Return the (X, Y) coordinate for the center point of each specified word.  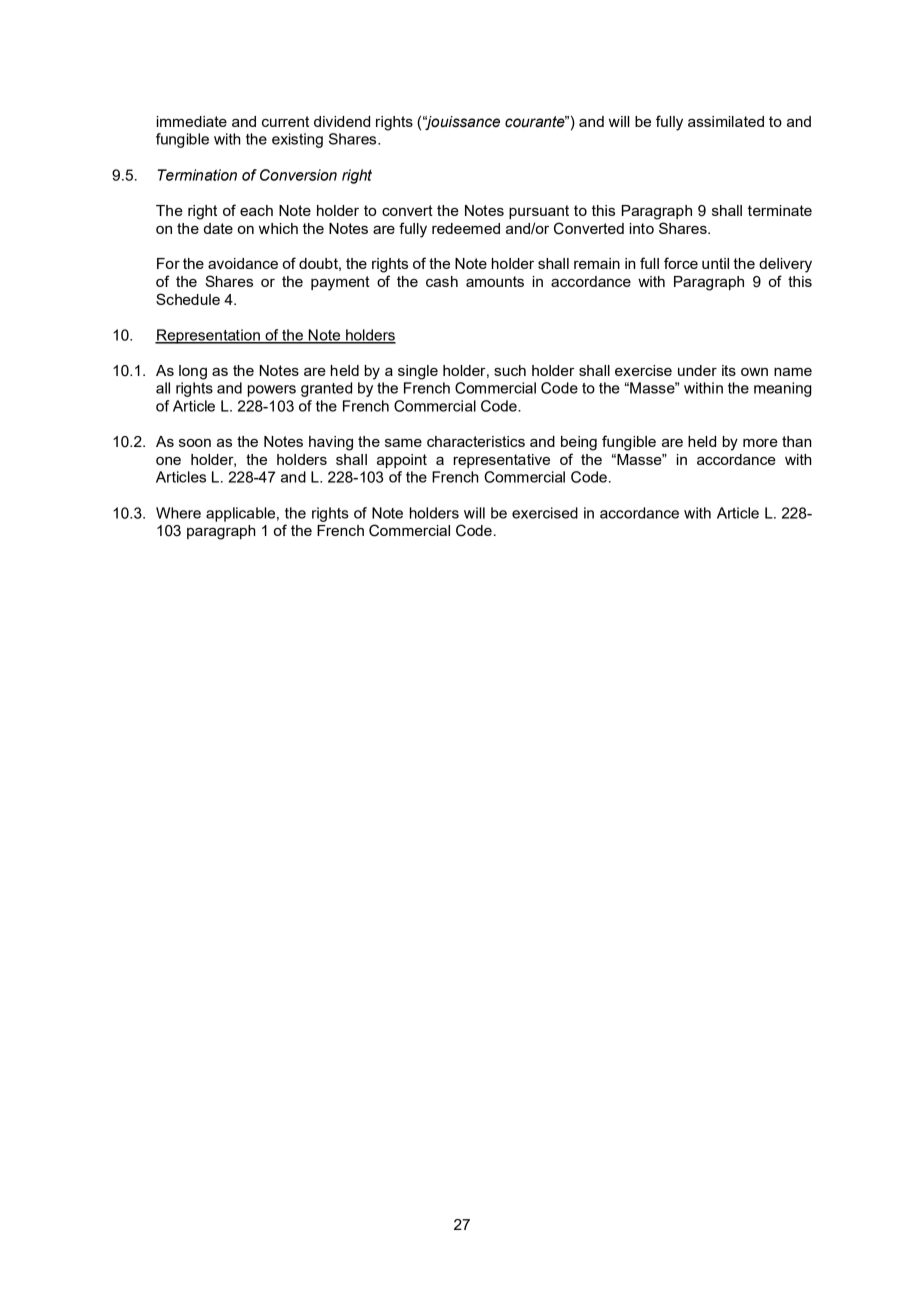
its (729, 370)
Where (178, 513)
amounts (495, 281)
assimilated (726, 121)
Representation (208, 336)
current (285, 121)
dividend (342, 121)
